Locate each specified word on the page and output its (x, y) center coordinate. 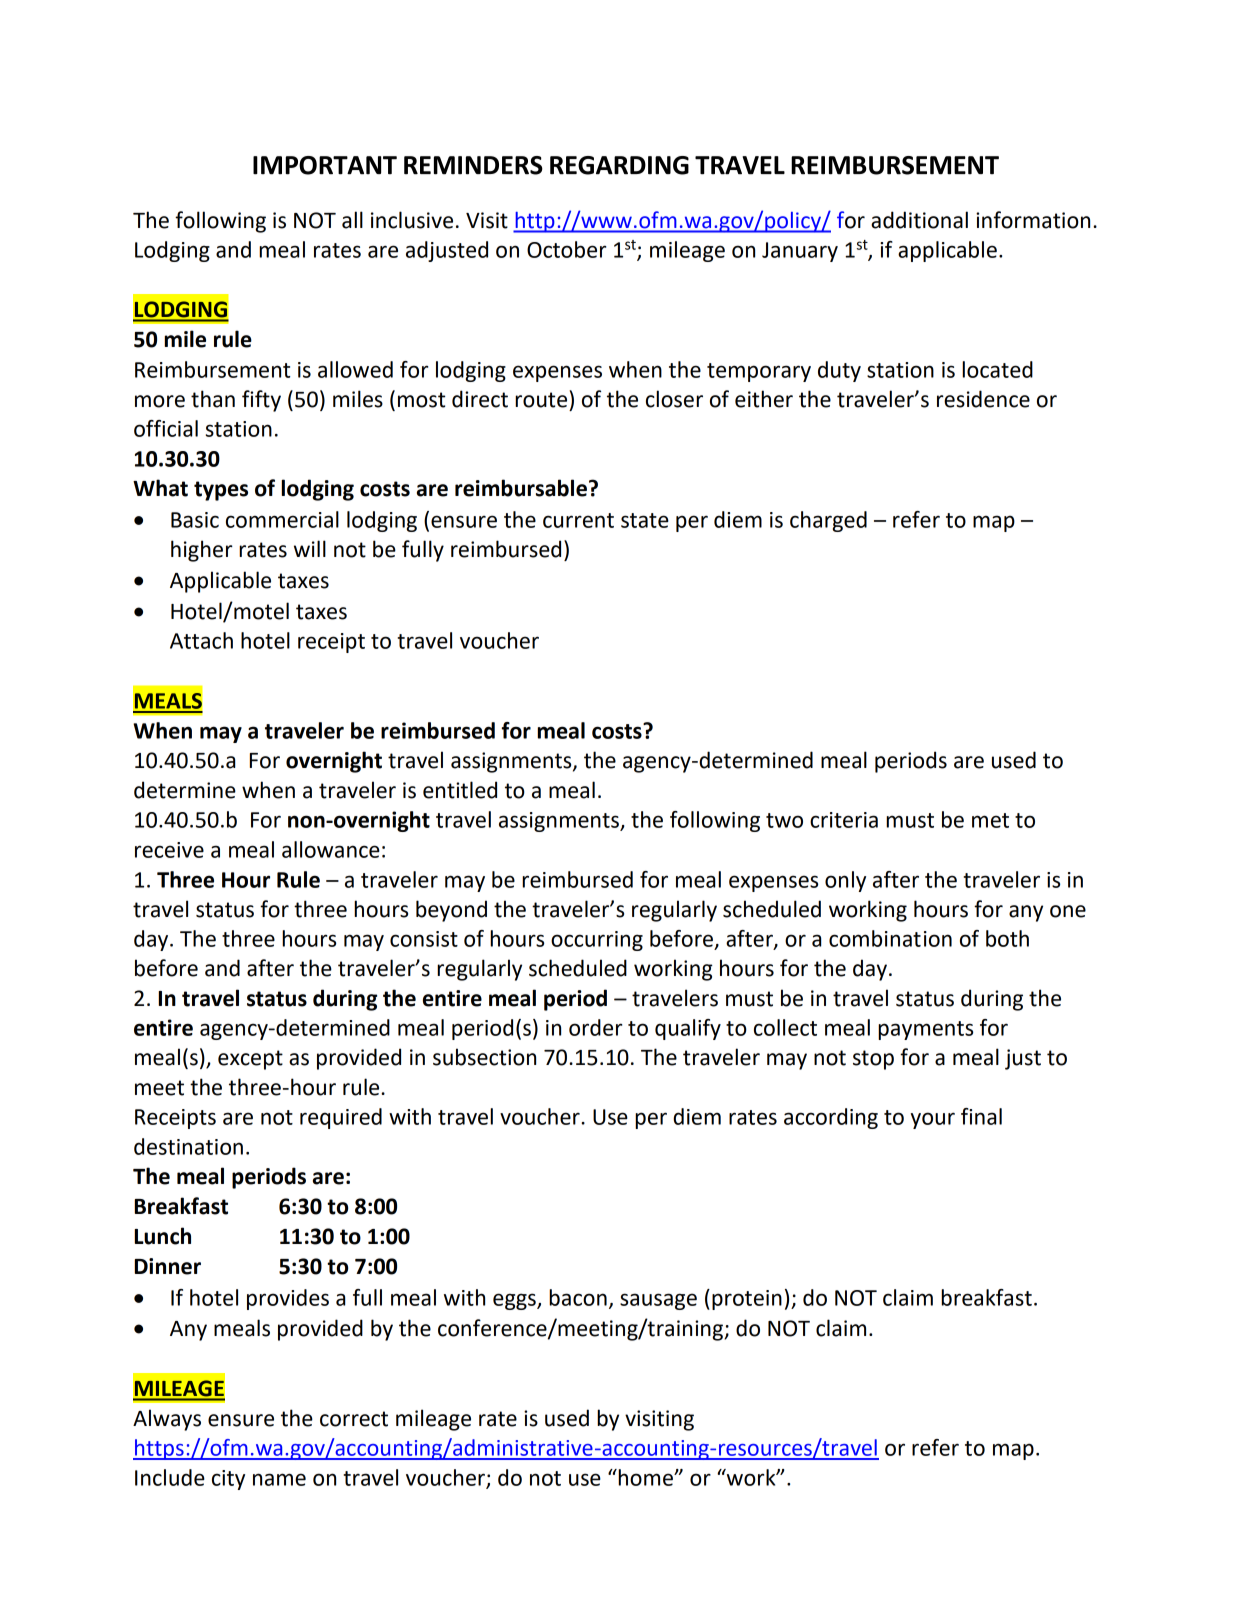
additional (919, 220)
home (645, 1477)
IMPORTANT (325, 165)
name (279, 1479)
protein (747, 1300)
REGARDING (619, 165)
